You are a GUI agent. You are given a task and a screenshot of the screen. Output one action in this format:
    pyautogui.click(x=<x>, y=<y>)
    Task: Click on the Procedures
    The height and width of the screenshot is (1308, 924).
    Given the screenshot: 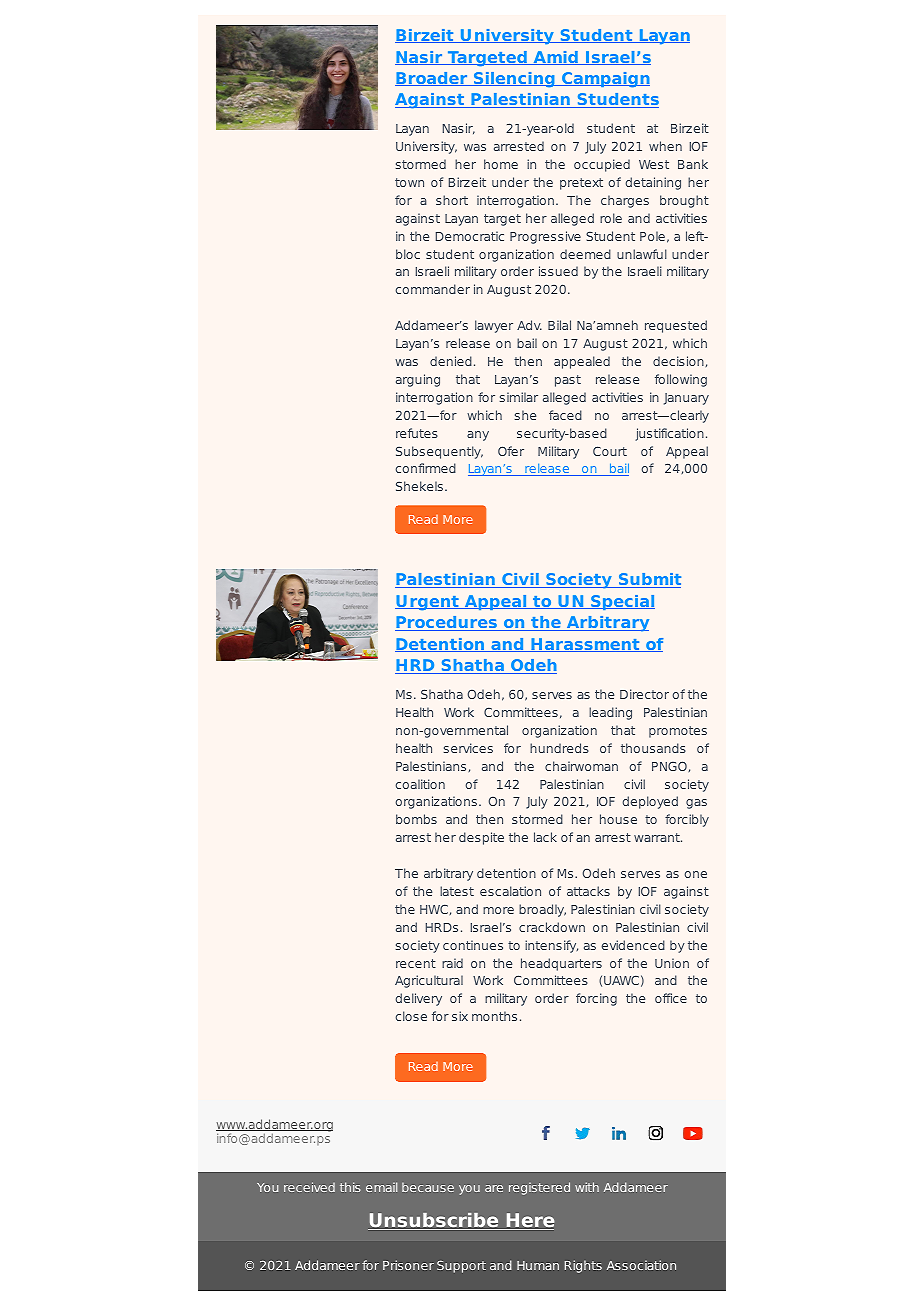 What is the action you would take?
    pyautogui.click(x=447, y=623)
